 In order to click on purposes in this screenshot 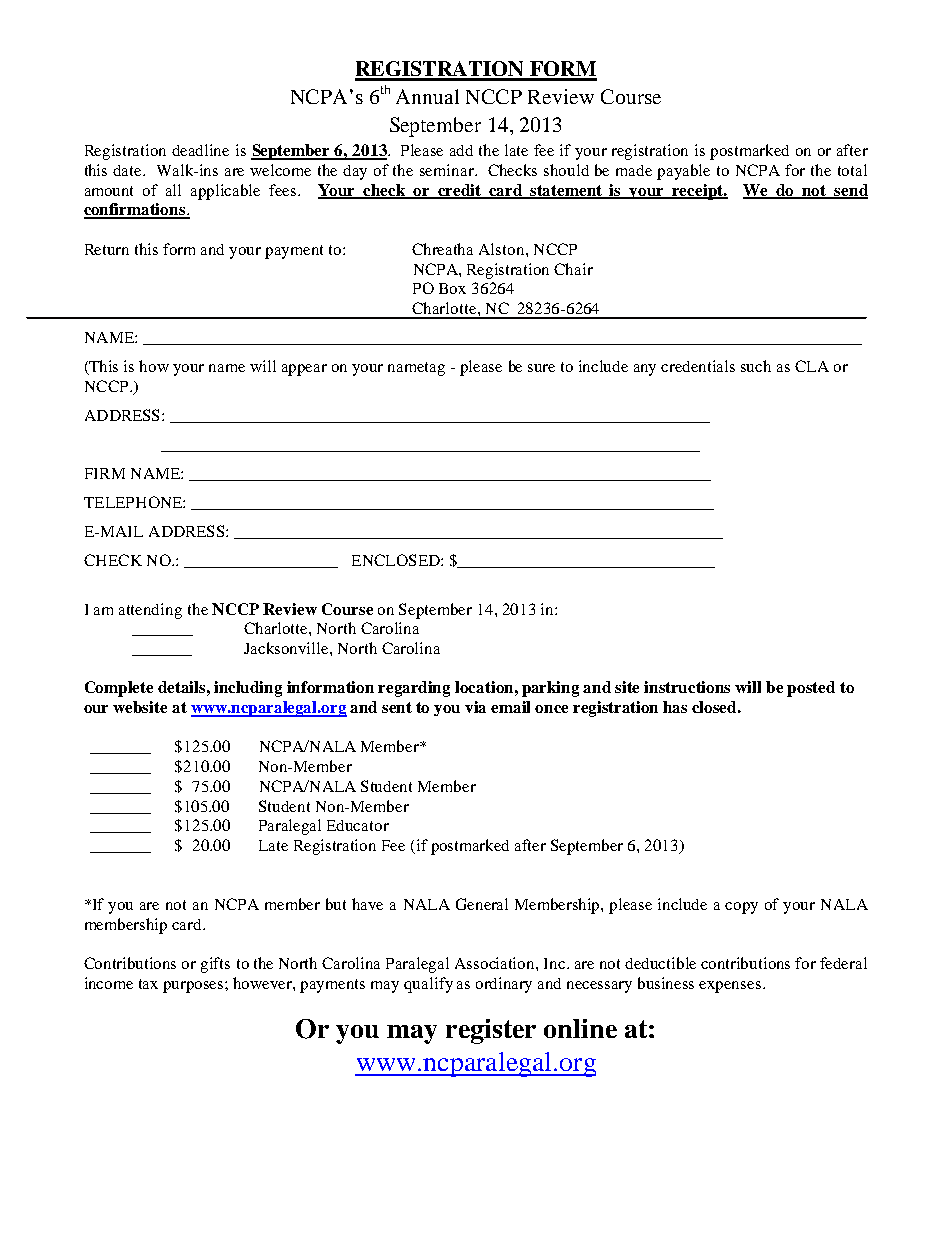, I will do `click(194, 987)`.
